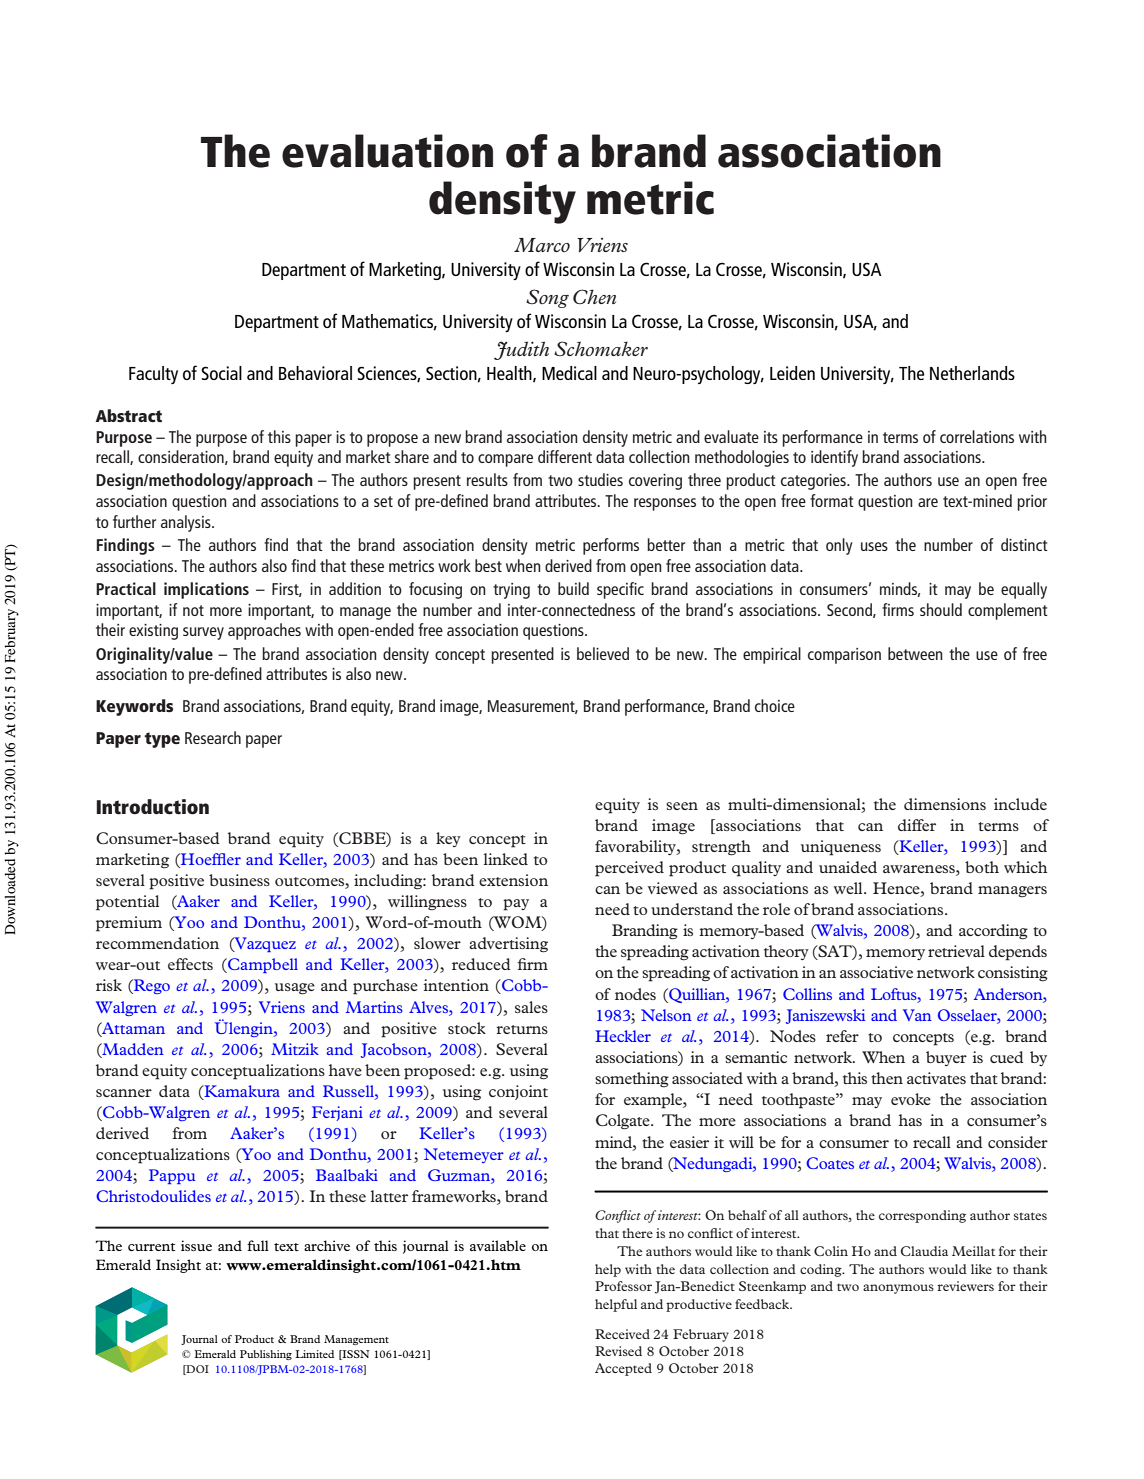 The image size is (1144, 1479). I want to click on Netherlands, so click(972, 373).
